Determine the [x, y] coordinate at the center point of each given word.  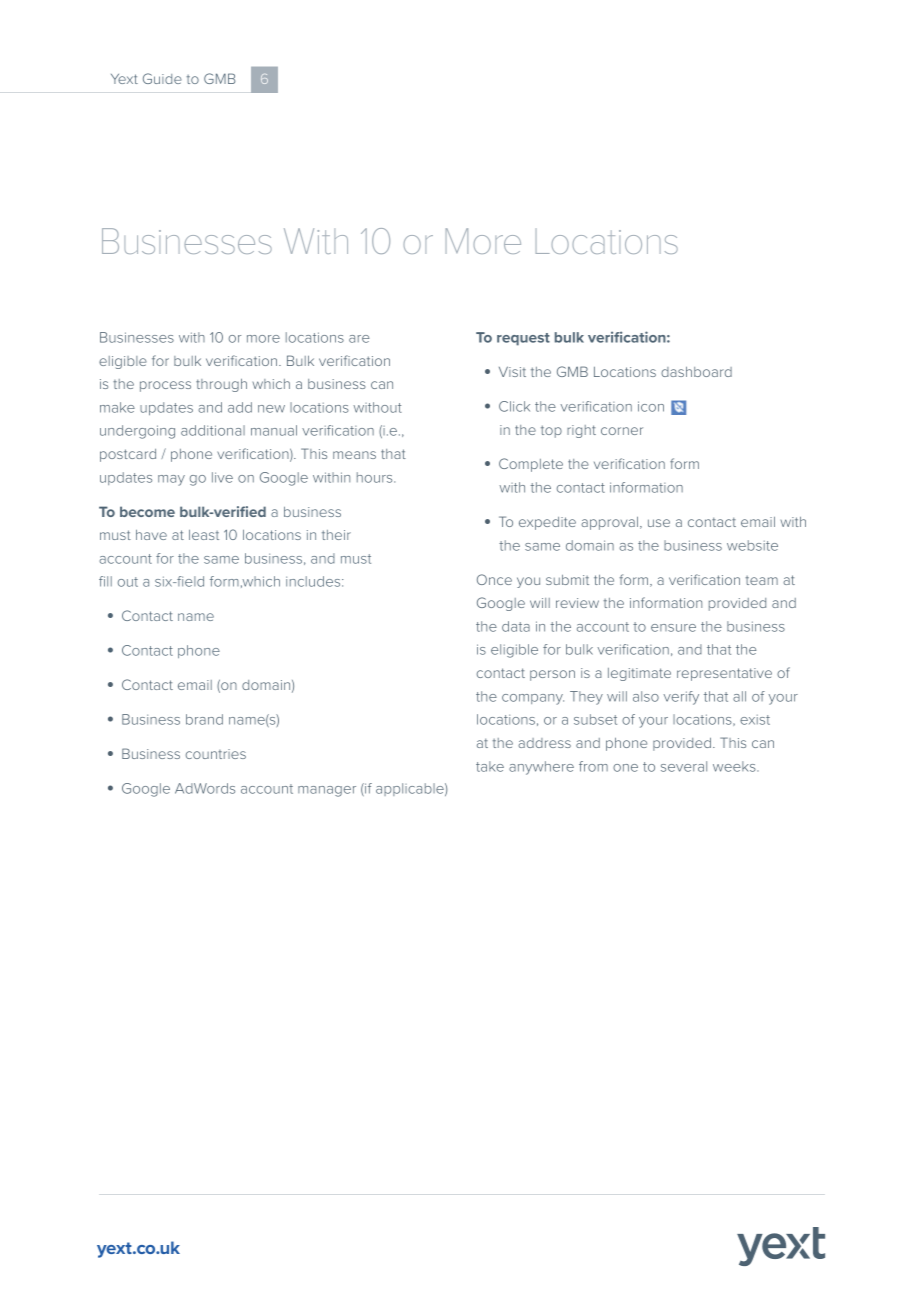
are [359, 339]
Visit [512, 371]
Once [494, 579]
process [165, 386]
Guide [162, 78]
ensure [673, 628]
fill [105, 581]
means [354, 455]
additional [213, 430]
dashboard [696, 372]
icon [651, 406]
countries [216, 754]
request [523, 339]
